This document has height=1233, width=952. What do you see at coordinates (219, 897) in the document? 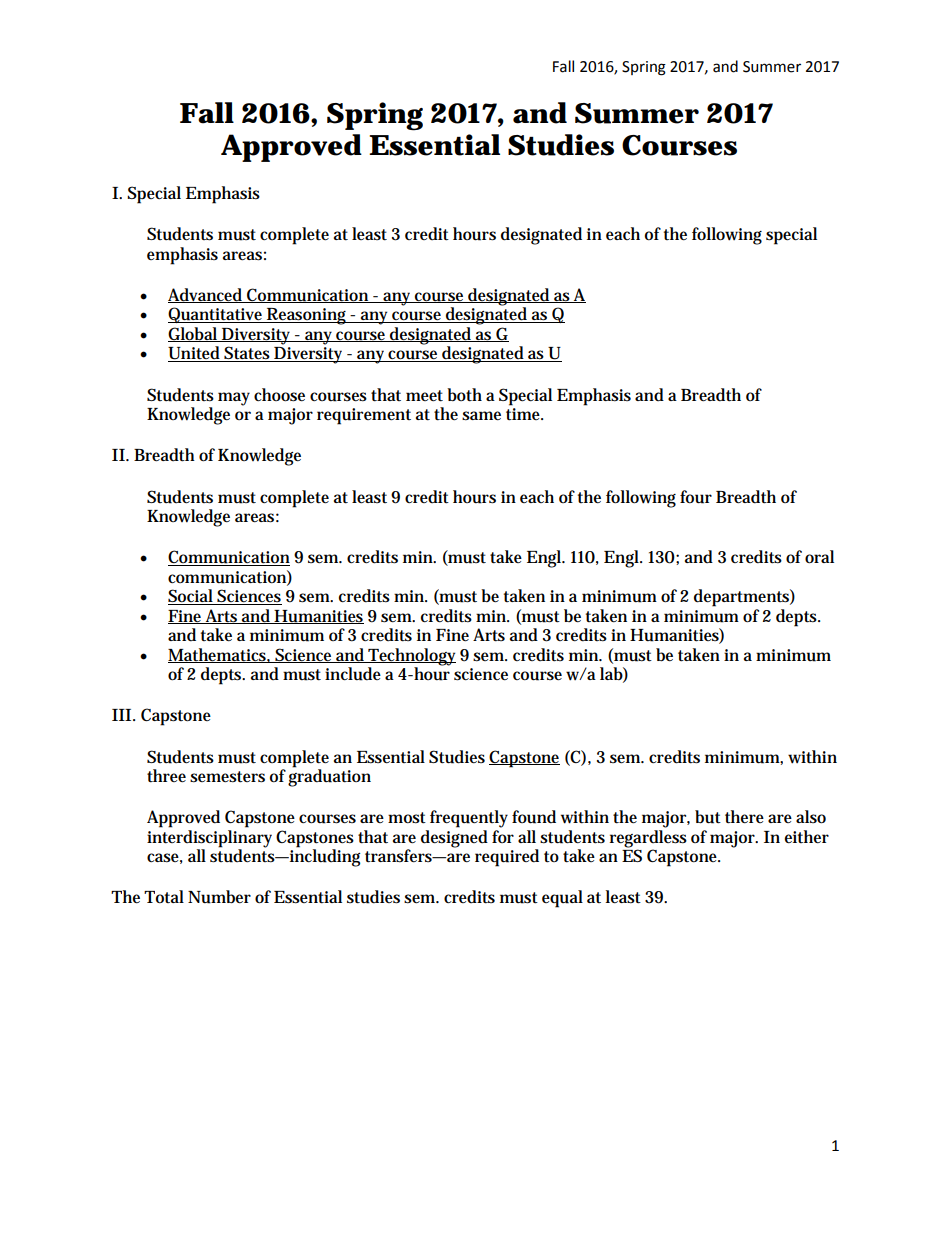
I see `Number` at bounding box center [219, 897].
